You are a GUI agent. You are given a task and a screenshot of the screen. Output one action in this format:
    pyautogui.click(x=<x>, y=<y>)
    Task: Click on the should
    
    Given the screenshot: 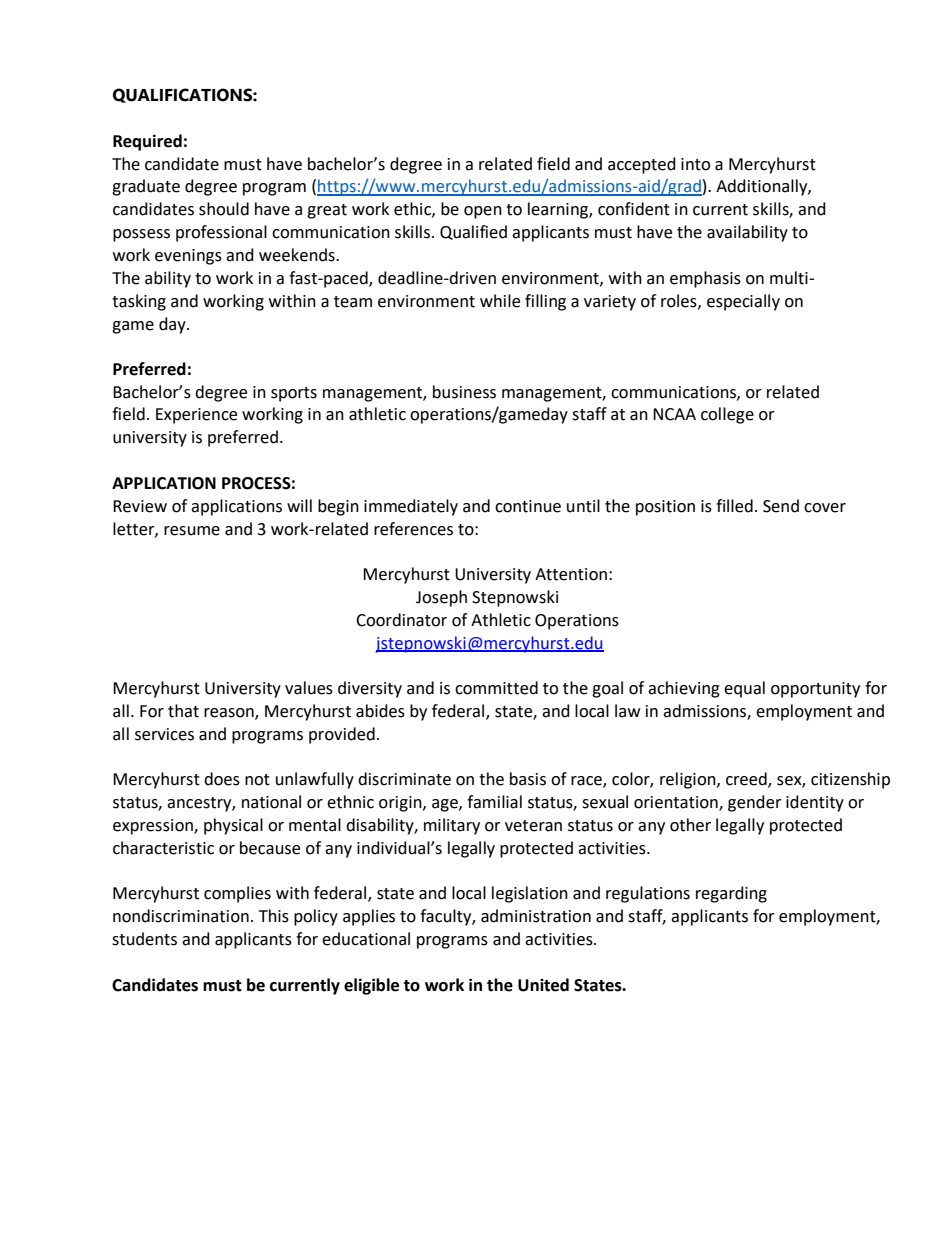 What is the action you would take?
    pyautogui.click(x=224, y=209)
